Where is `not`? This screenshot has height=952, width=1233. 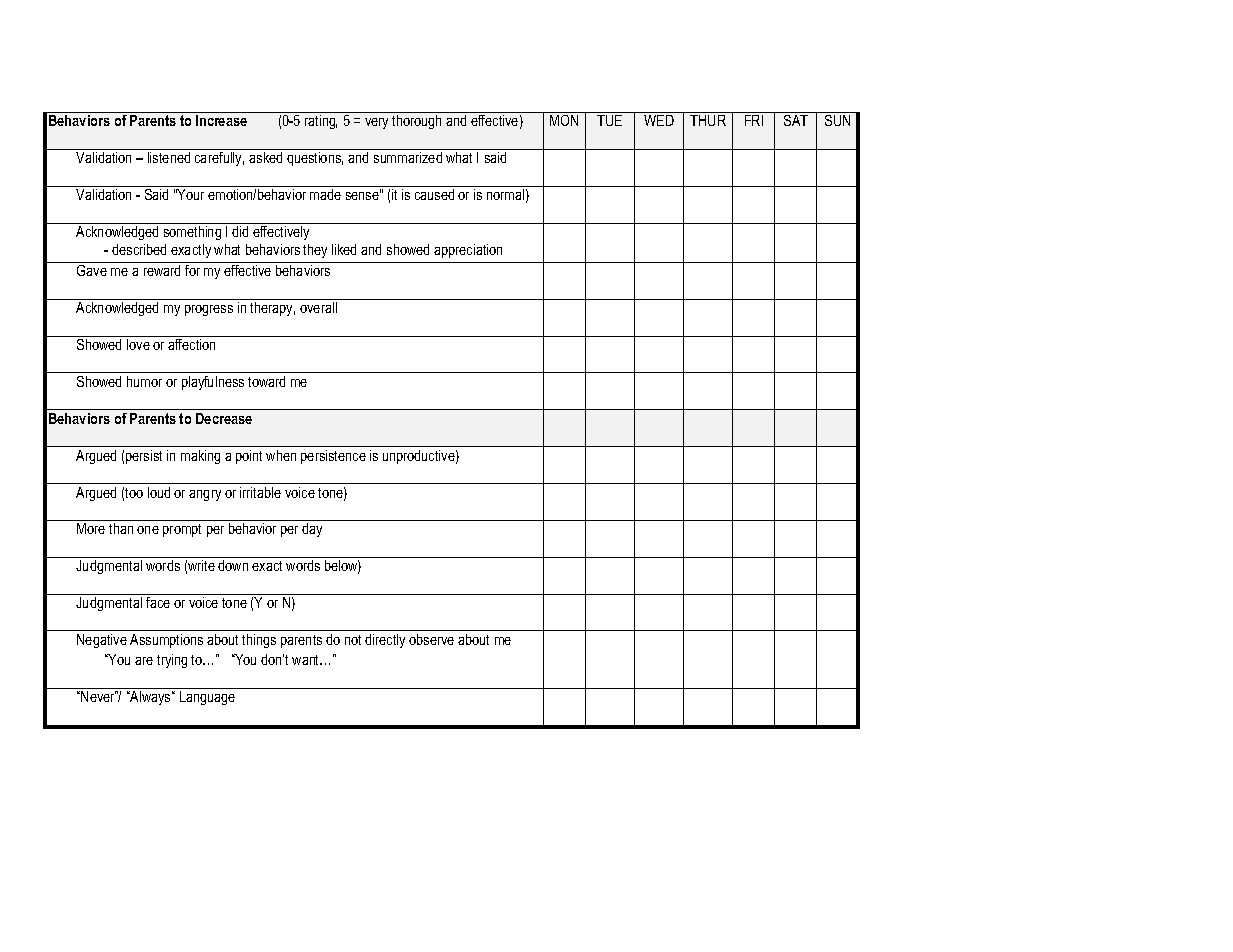
not is located at coordinates (353, 640).
